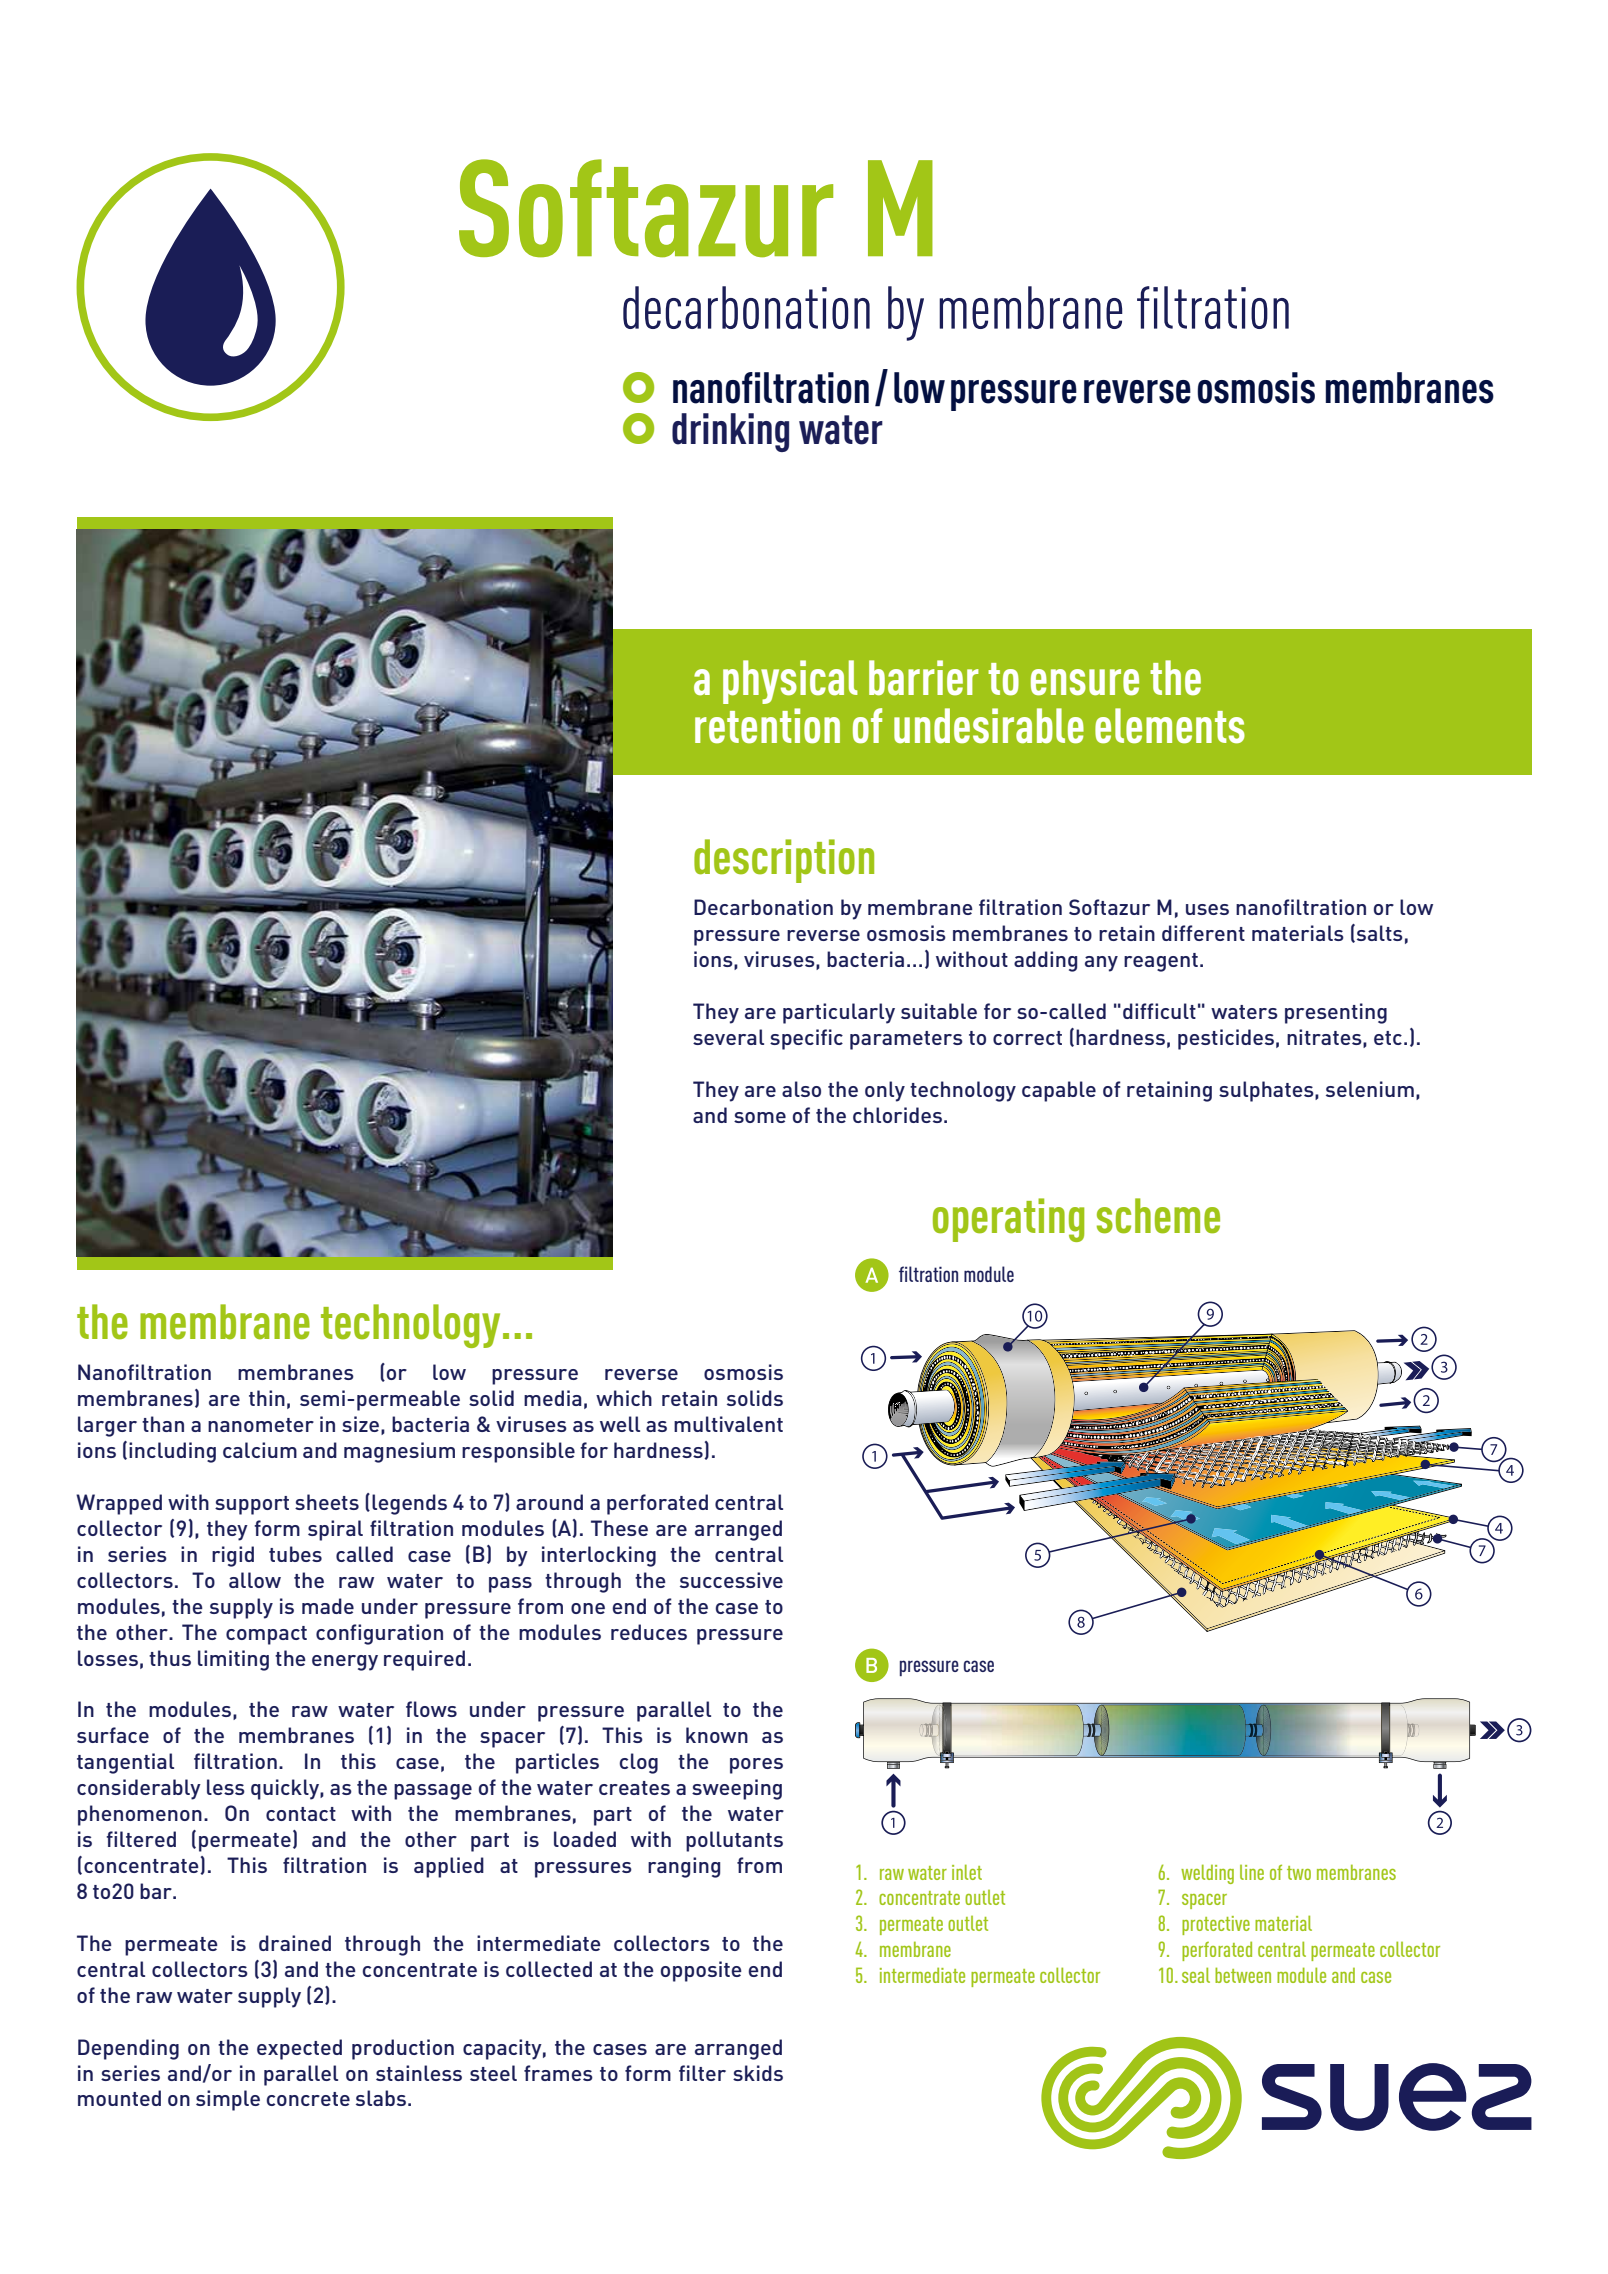 The width and height of the screenshot is (1608, 2274). What do you see at coordinates (233, 1660) in the screenshot?
I see `limiting` at bounding box center [233, 1660].
